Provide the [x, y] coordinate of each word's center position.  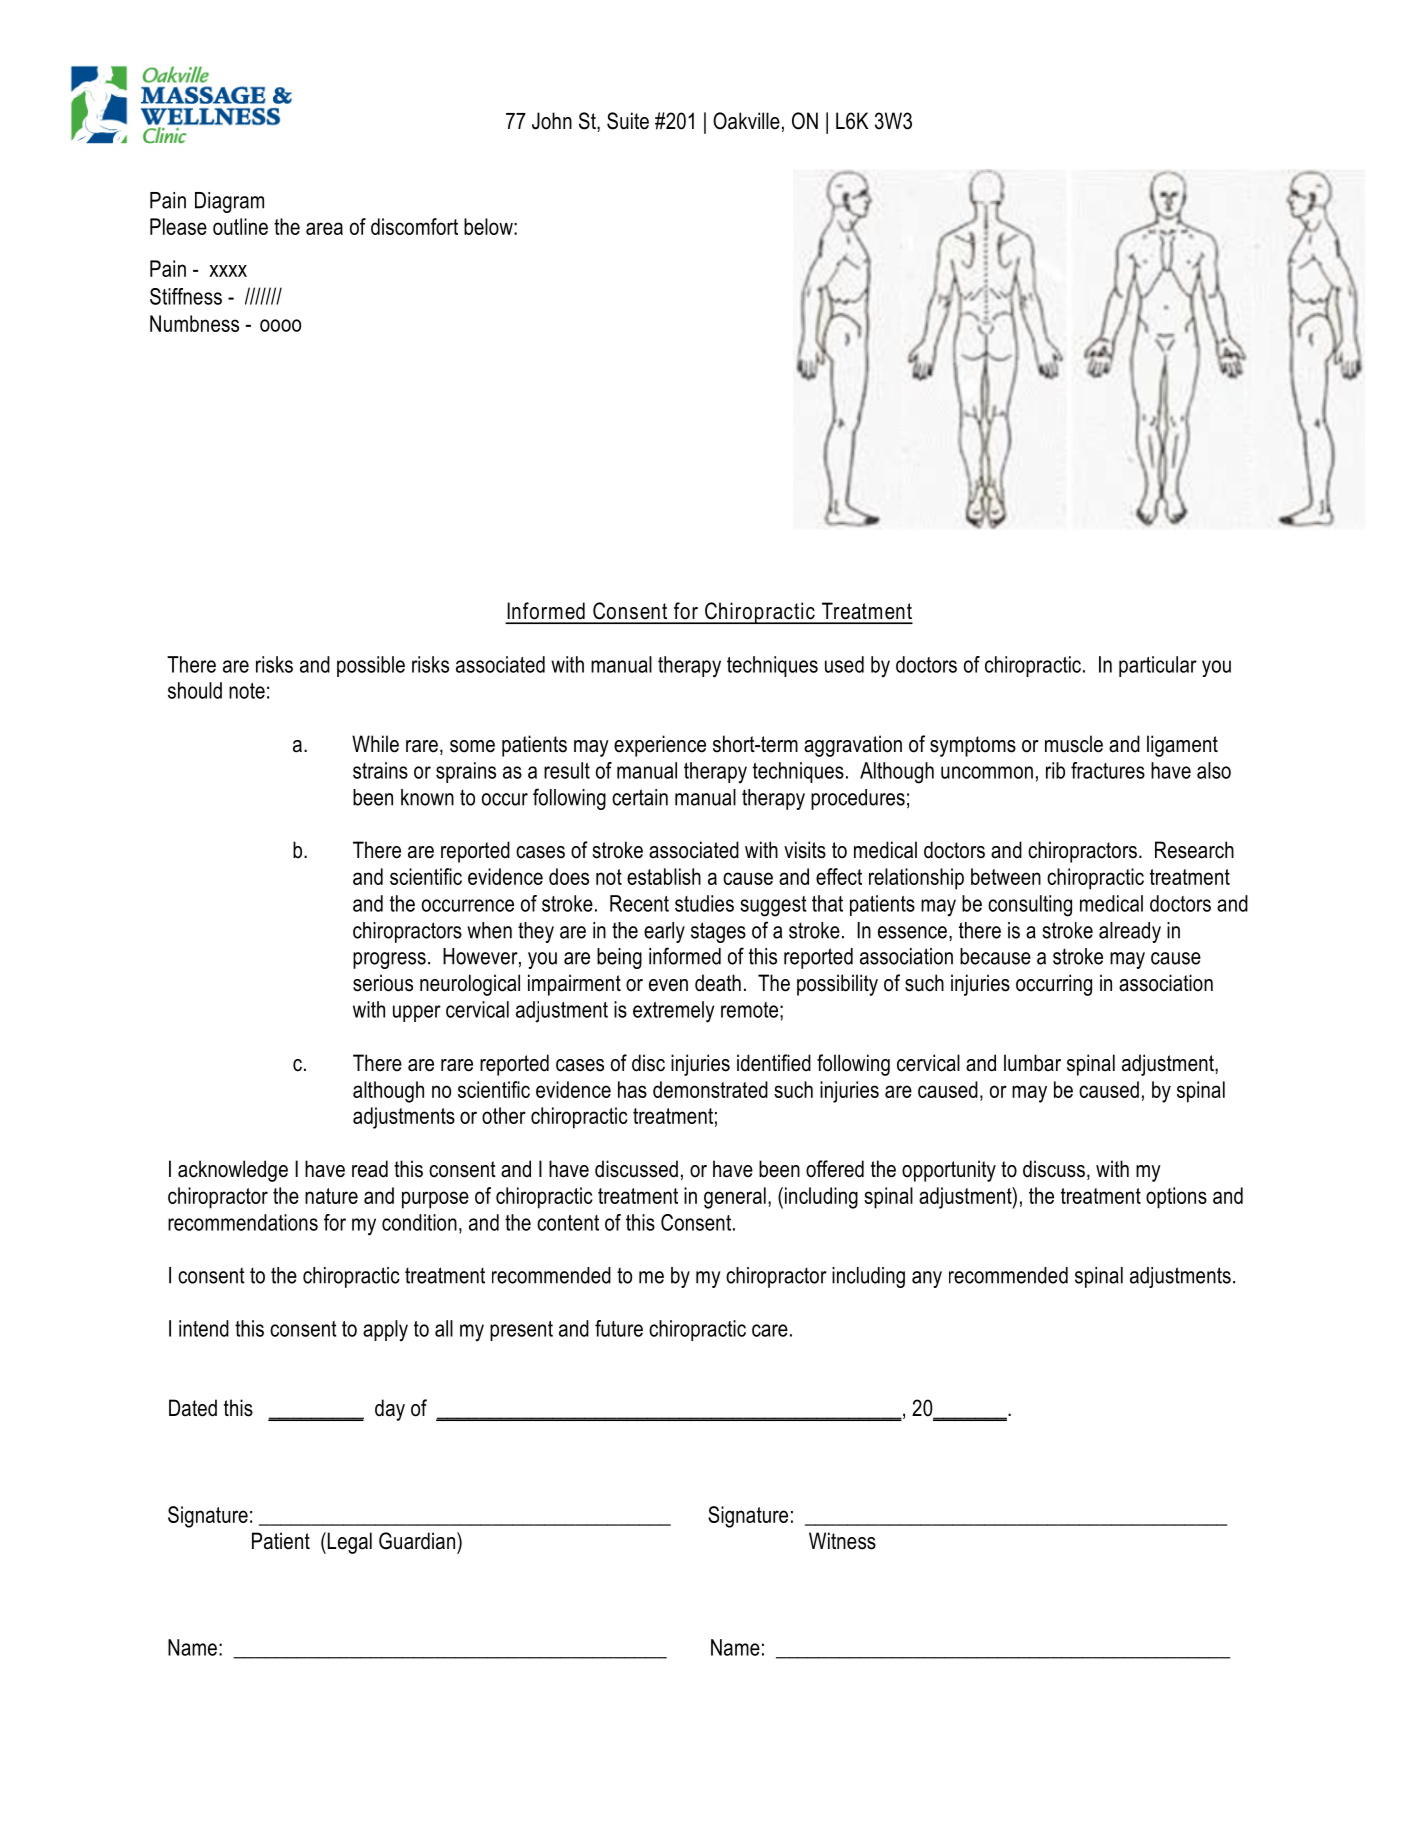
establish [664, 876]
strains [380, 770]
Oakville [746, 121]
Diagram [229, 202]
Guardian [417, 1541]
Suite [628, 121]
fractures [1108, 770]
